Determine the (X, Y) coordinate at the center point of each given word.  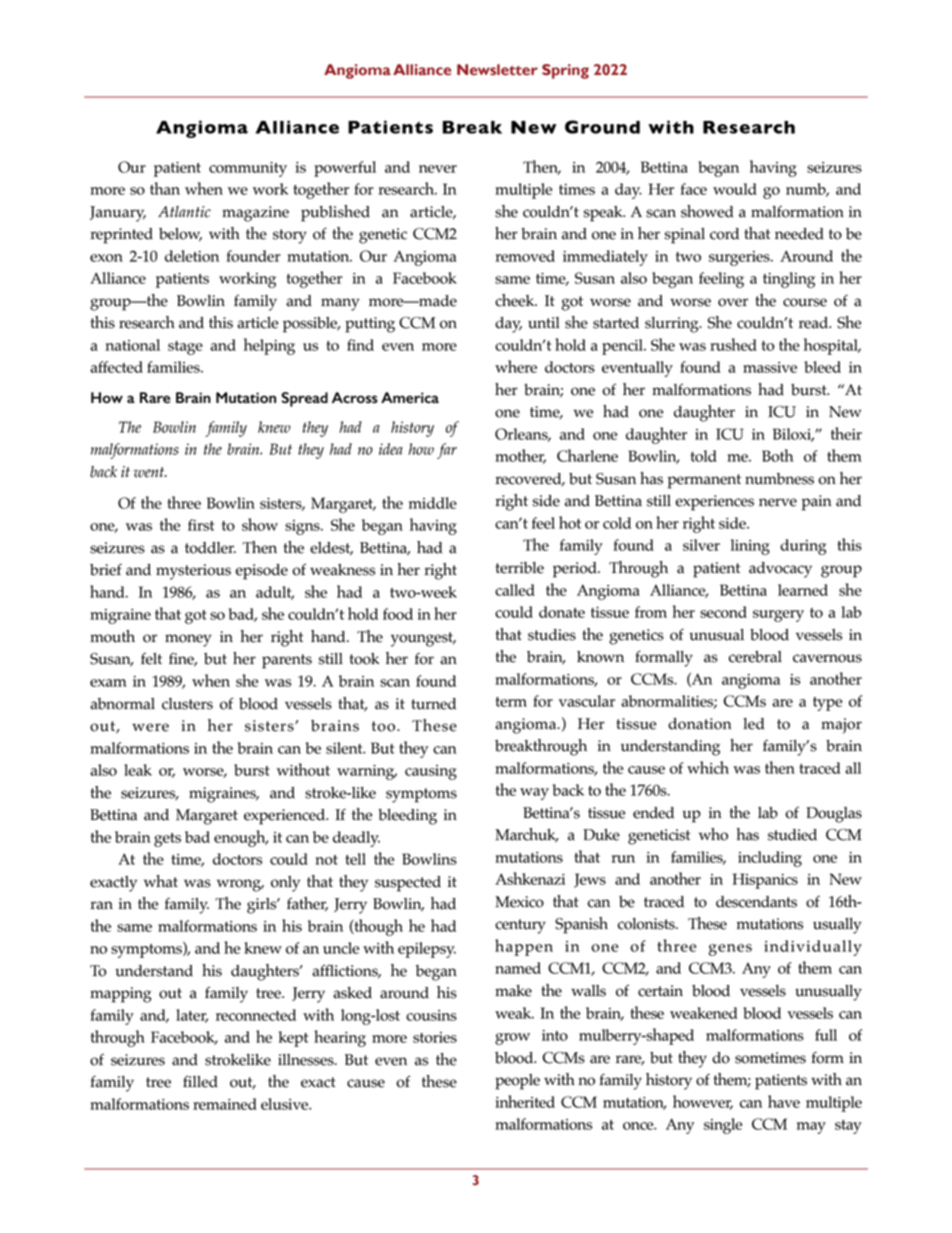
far (447, 451)
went (150, 472)
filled (200, 1081)
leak (138, 770)
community (248, 169)
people (517, 1082)
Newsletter (497, 70)
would (735, 189)
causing (431, 772)
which (708, 767)
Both (777, 455)
